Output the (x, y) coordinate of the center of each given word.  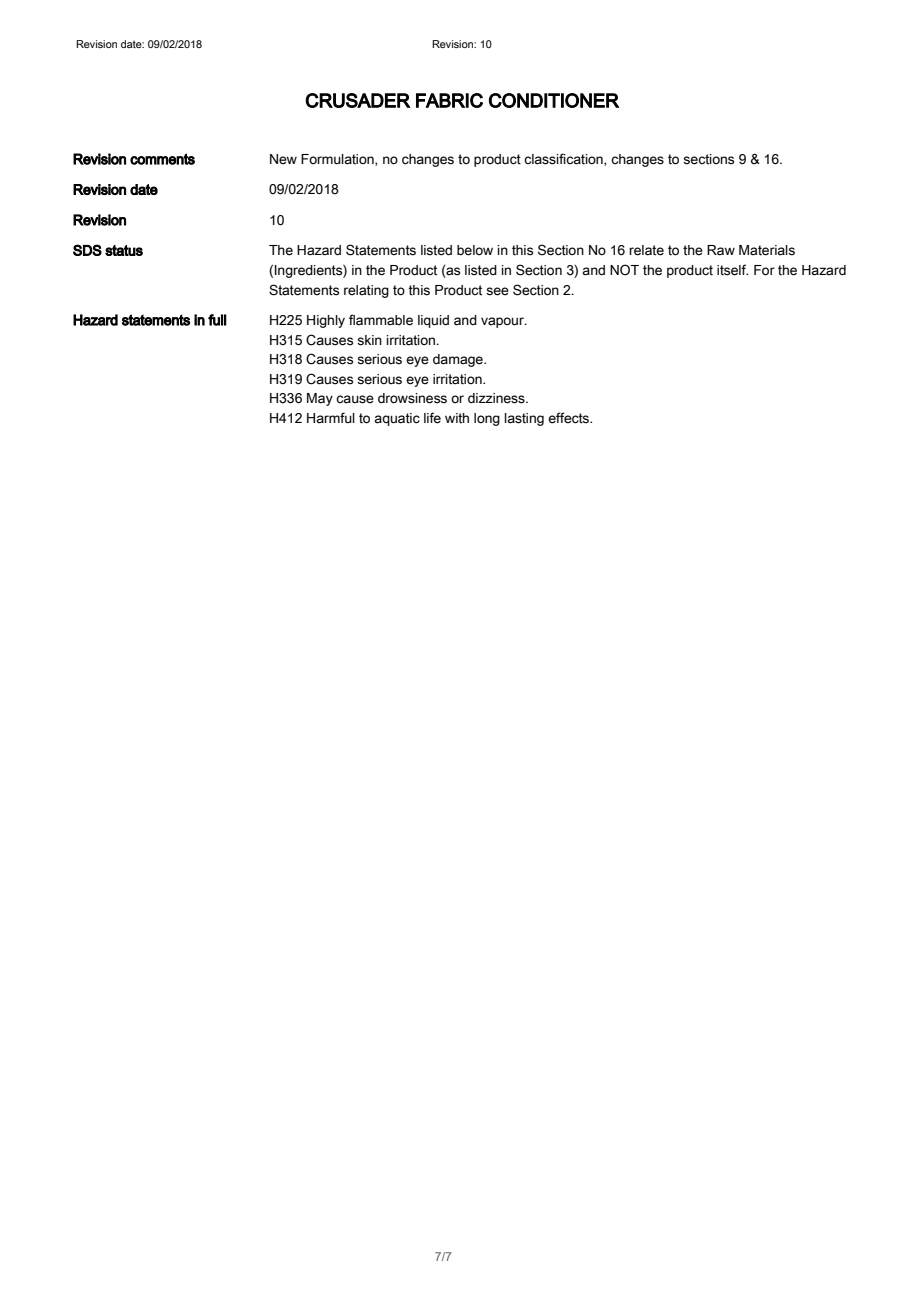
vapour (503, 322)
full (217, 320)
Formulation (338, 160)
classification (564, 159)
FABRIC (449, 100)
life (432, 418)
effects (570, 418)
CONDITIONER (554, 100)
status (124, 250)
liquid (433, 321)
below (475, 250)
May (320, 399)
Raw (721, 250)
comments (162, 159)
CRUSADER (358, 100)
